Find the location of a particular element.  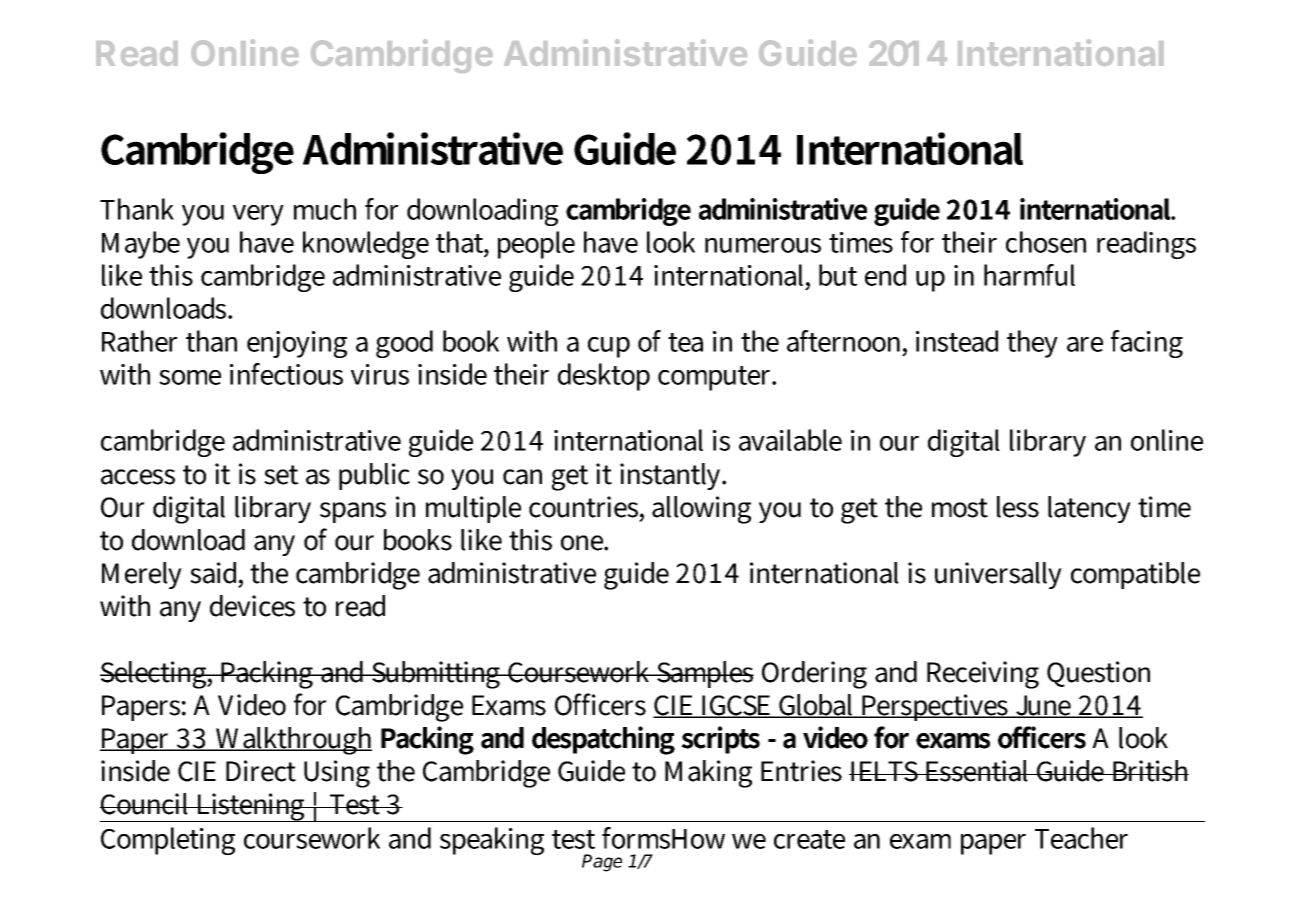

less is located at coordinates (1018, 507).
